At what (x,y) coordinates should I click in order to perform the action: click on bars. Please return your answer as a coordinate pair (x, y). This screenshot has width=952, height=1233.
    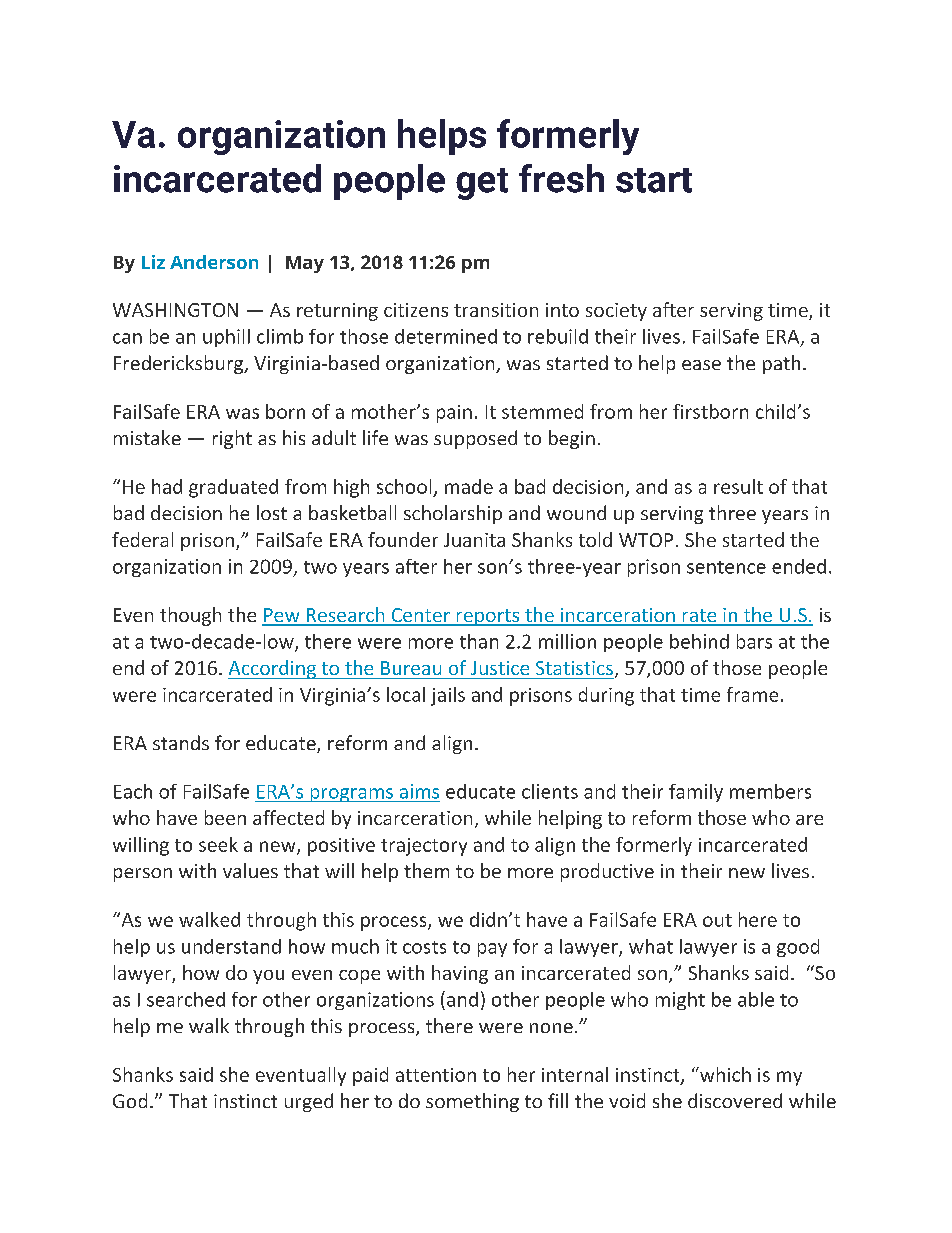
    Looking at the image, I should click on (754, 641).
